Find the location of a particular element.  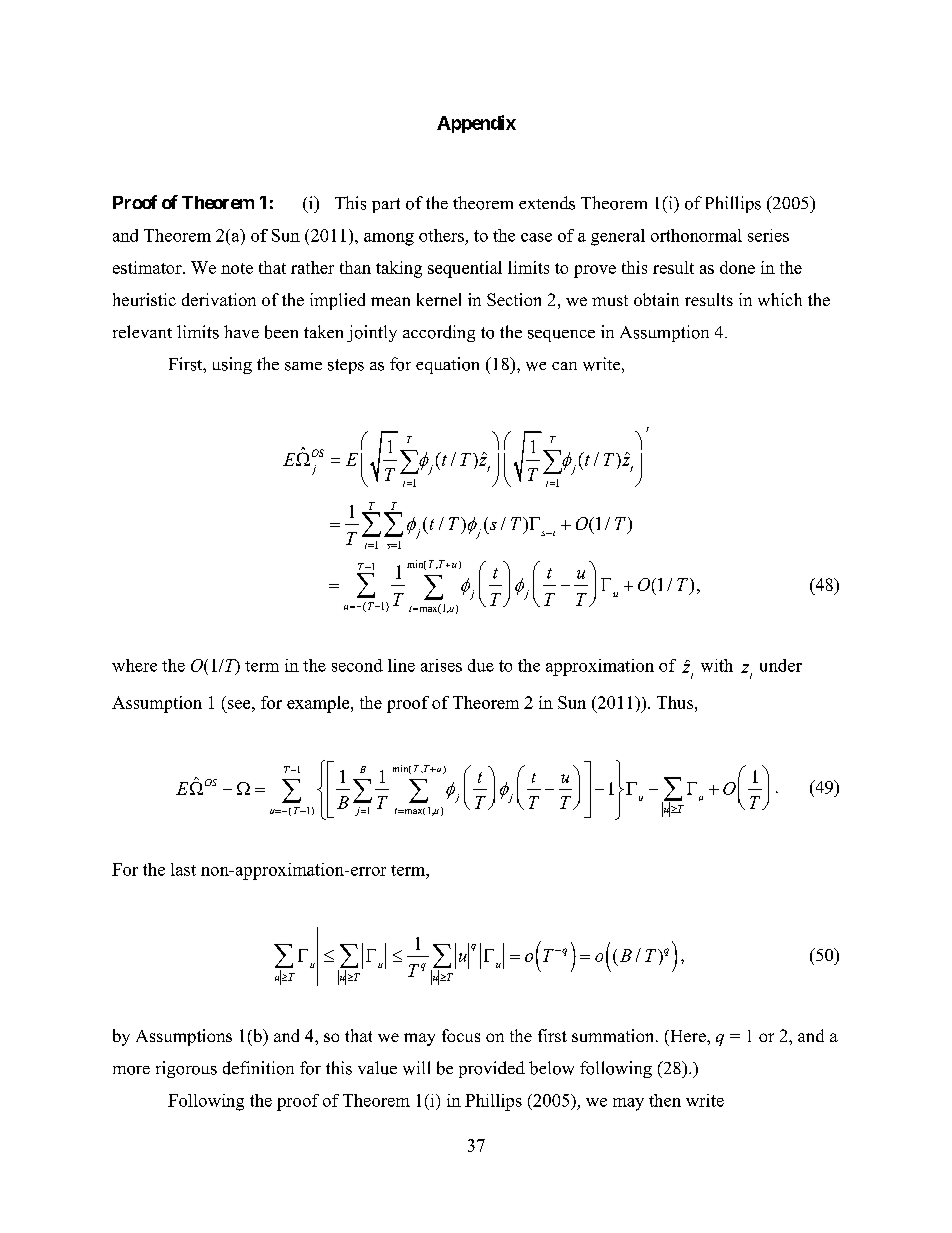

provided is located at coordinates (492, 1069).
